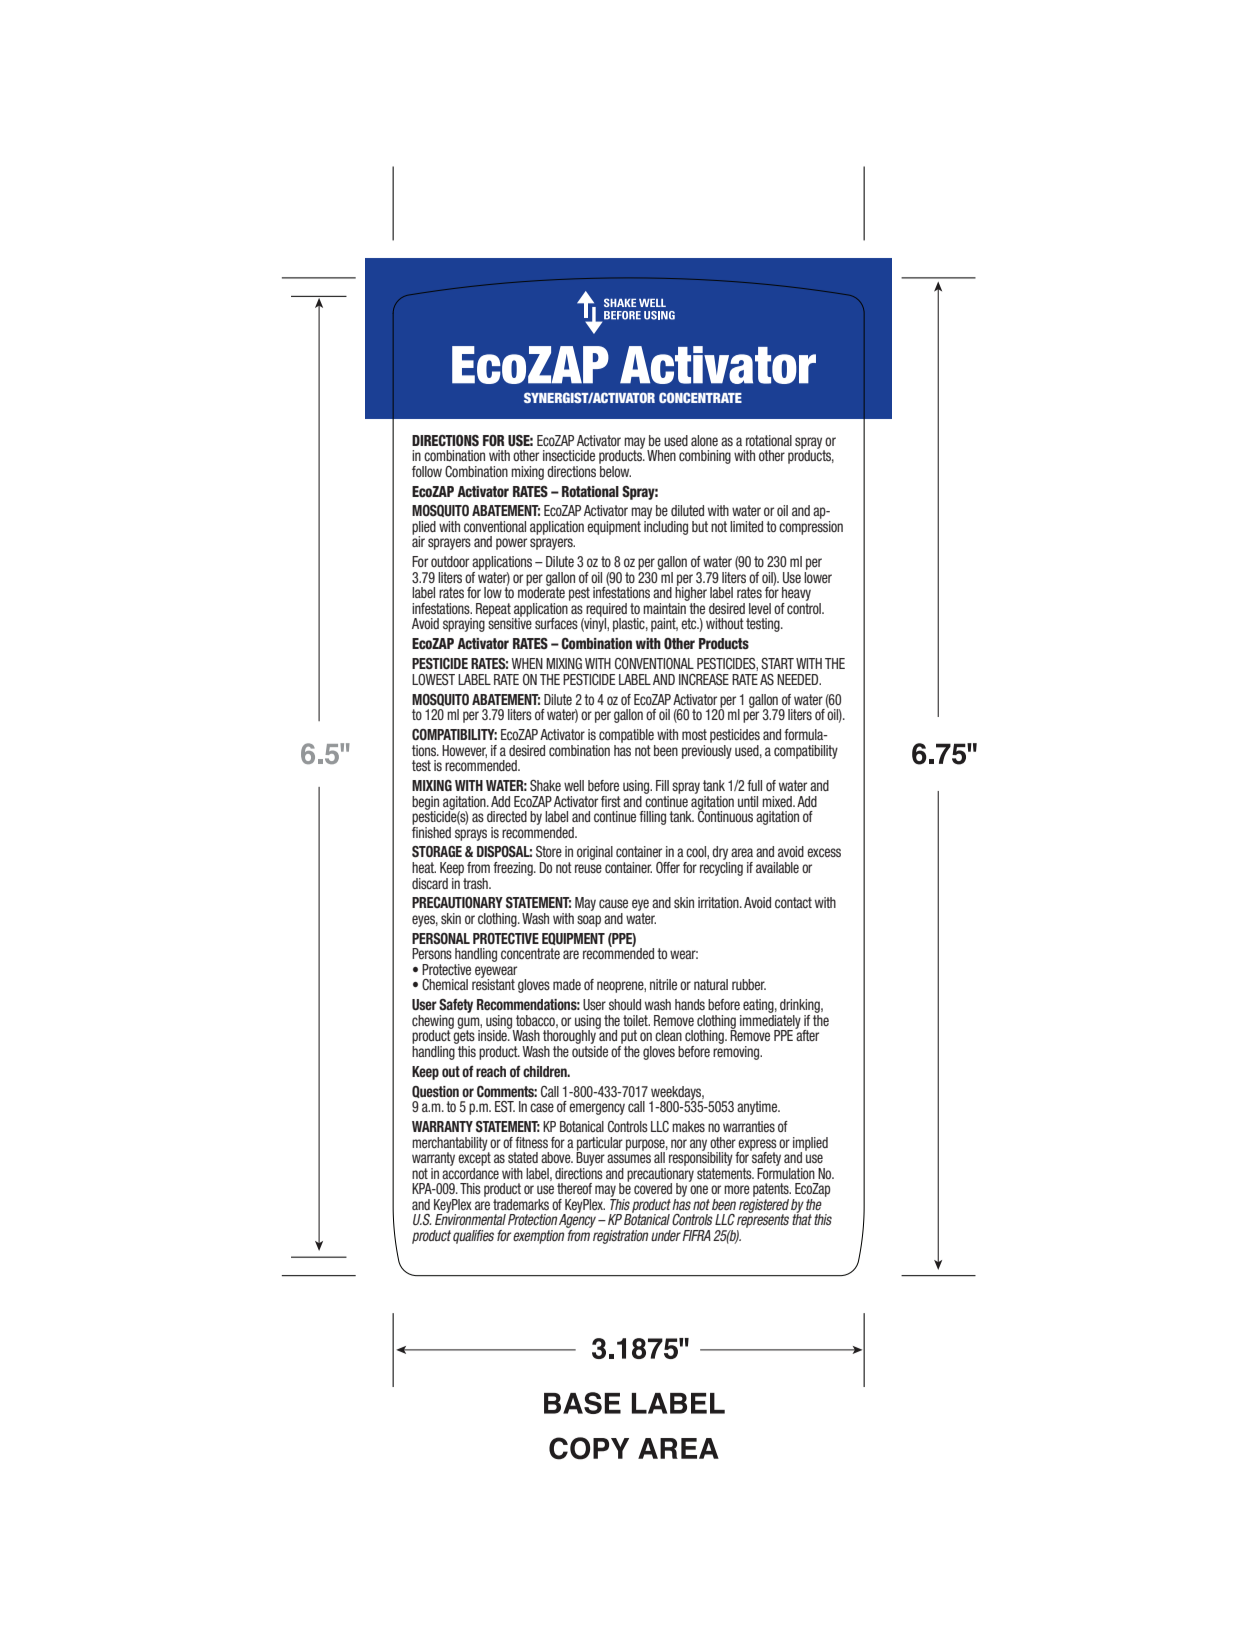 This screenshot has width=1256, height=1626. Describe the element at coordinates (427, 471) in the screenshot. I see `follow` at that location.
